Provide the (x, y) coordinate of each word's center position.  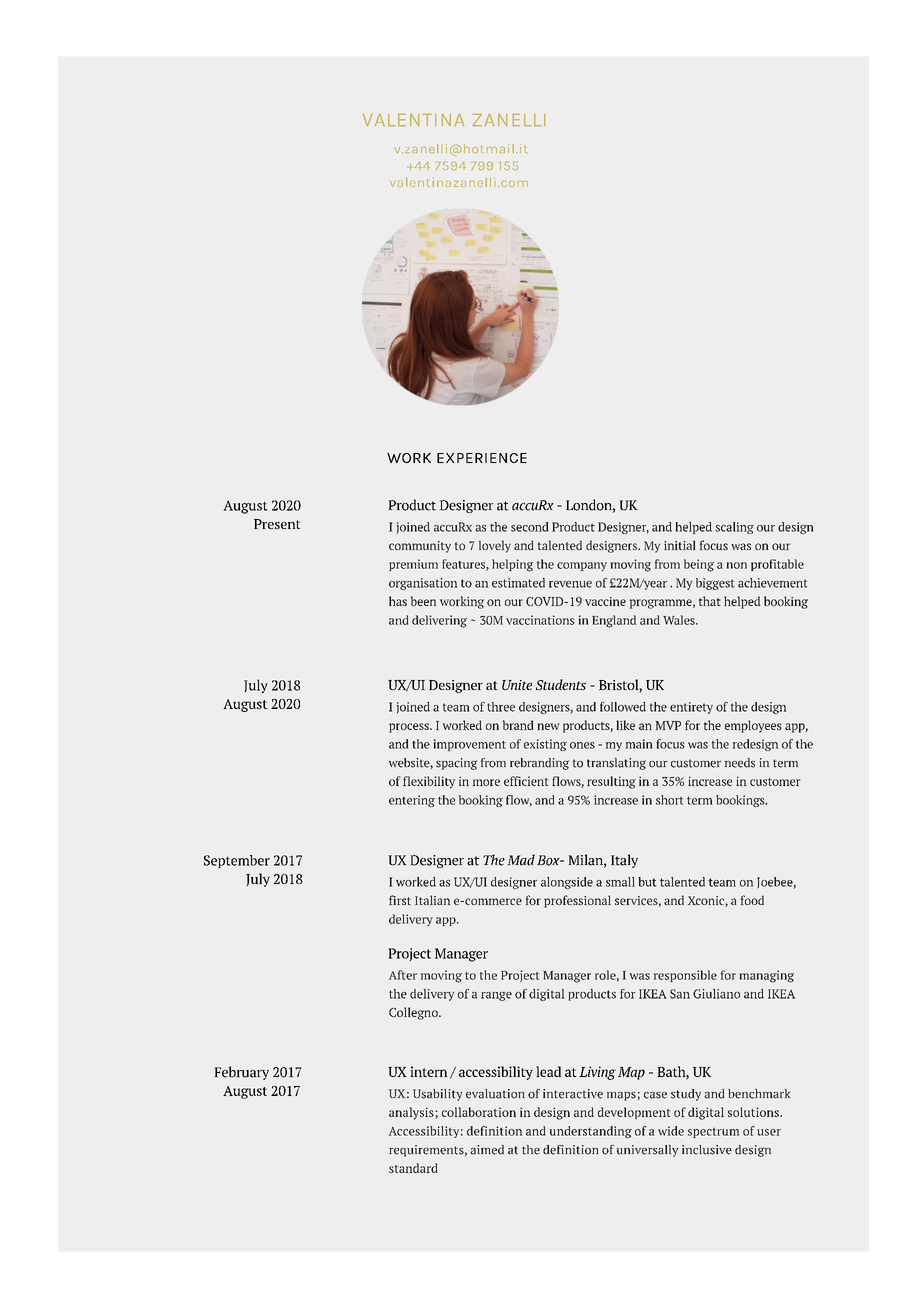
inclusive (707, 1150)
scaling (734, 528)
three (501, 707)
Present (277, 524)
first (400, 900)
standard (413, 1168)
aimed (487, 1150)
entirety (691, 708)
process (410, 728)
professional (577, 901)
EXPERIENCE (482, 458)
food (752, 900)
